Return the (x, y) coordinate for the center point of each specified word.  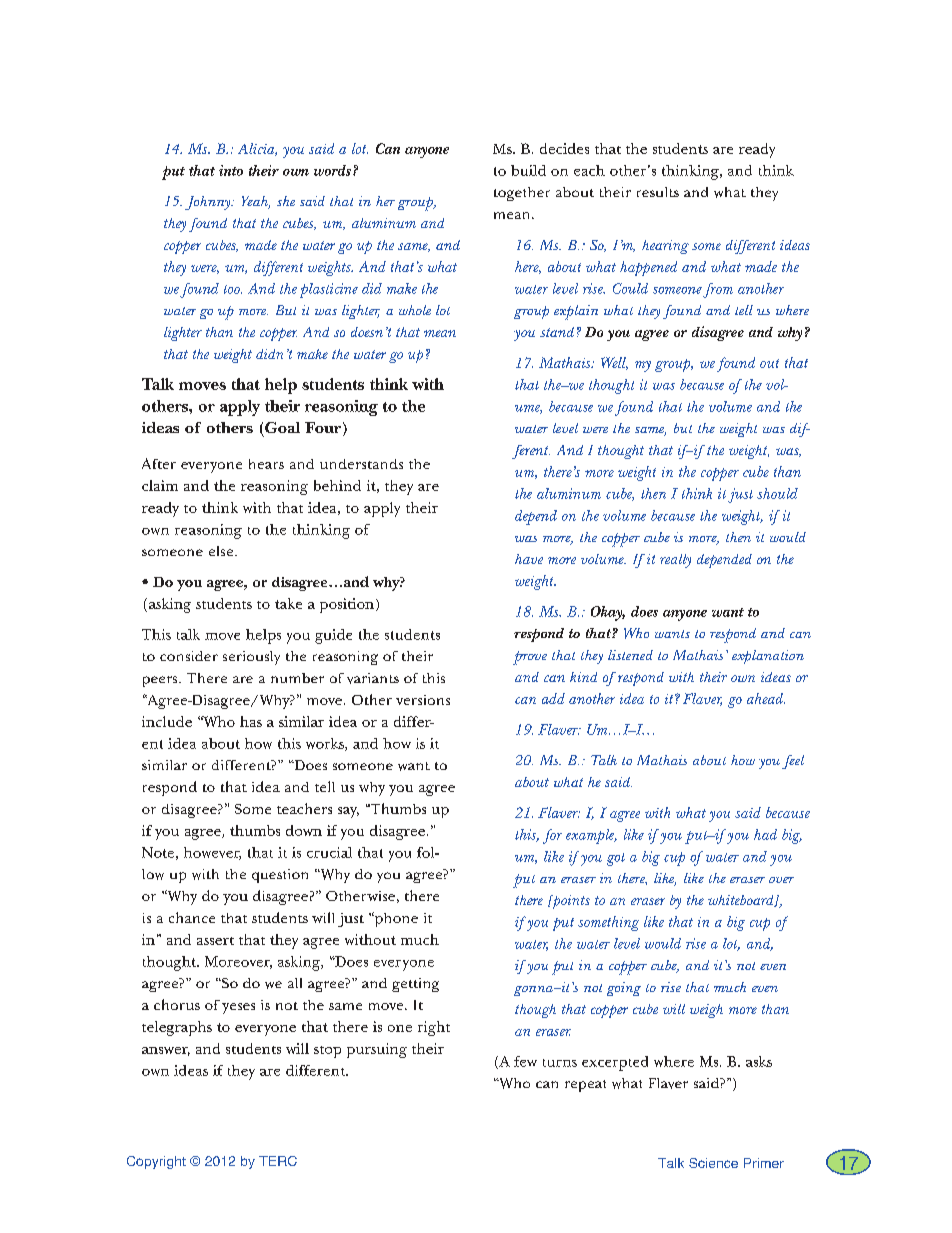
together (522, 194)
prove (530, 658)
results (658, 192)
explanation (768, 657)
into (231, 170)
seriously (251, 658)
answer (166, 1051)
